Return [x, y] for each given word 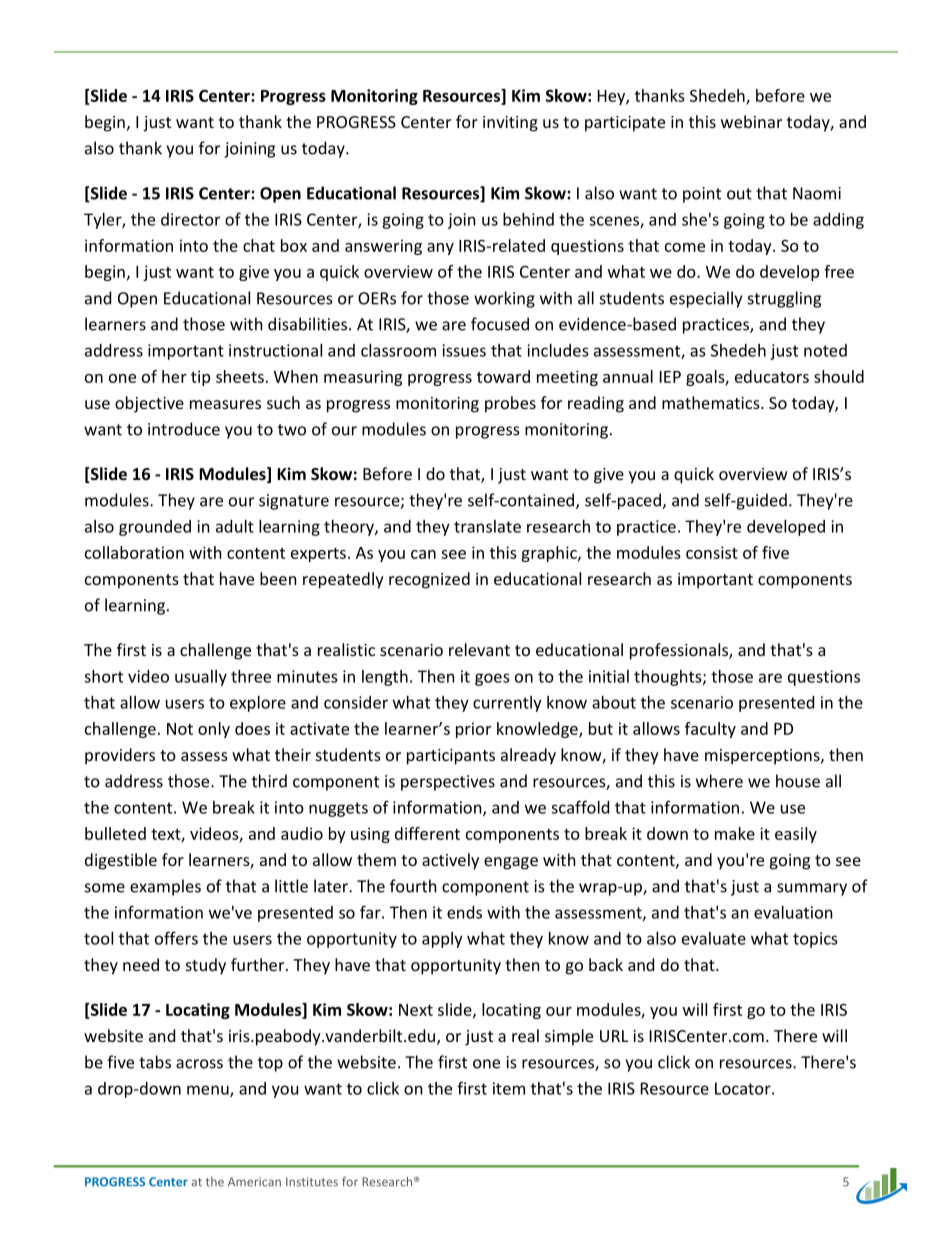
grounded [155, 528]
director [190, 219]
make [735, 833]
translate [487, 526]
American [254, 1182]
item [509, 1088]
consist [712, 552]
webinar [751, 121]
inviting [510, 124]
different [427, 833]
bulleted [115, 833]
